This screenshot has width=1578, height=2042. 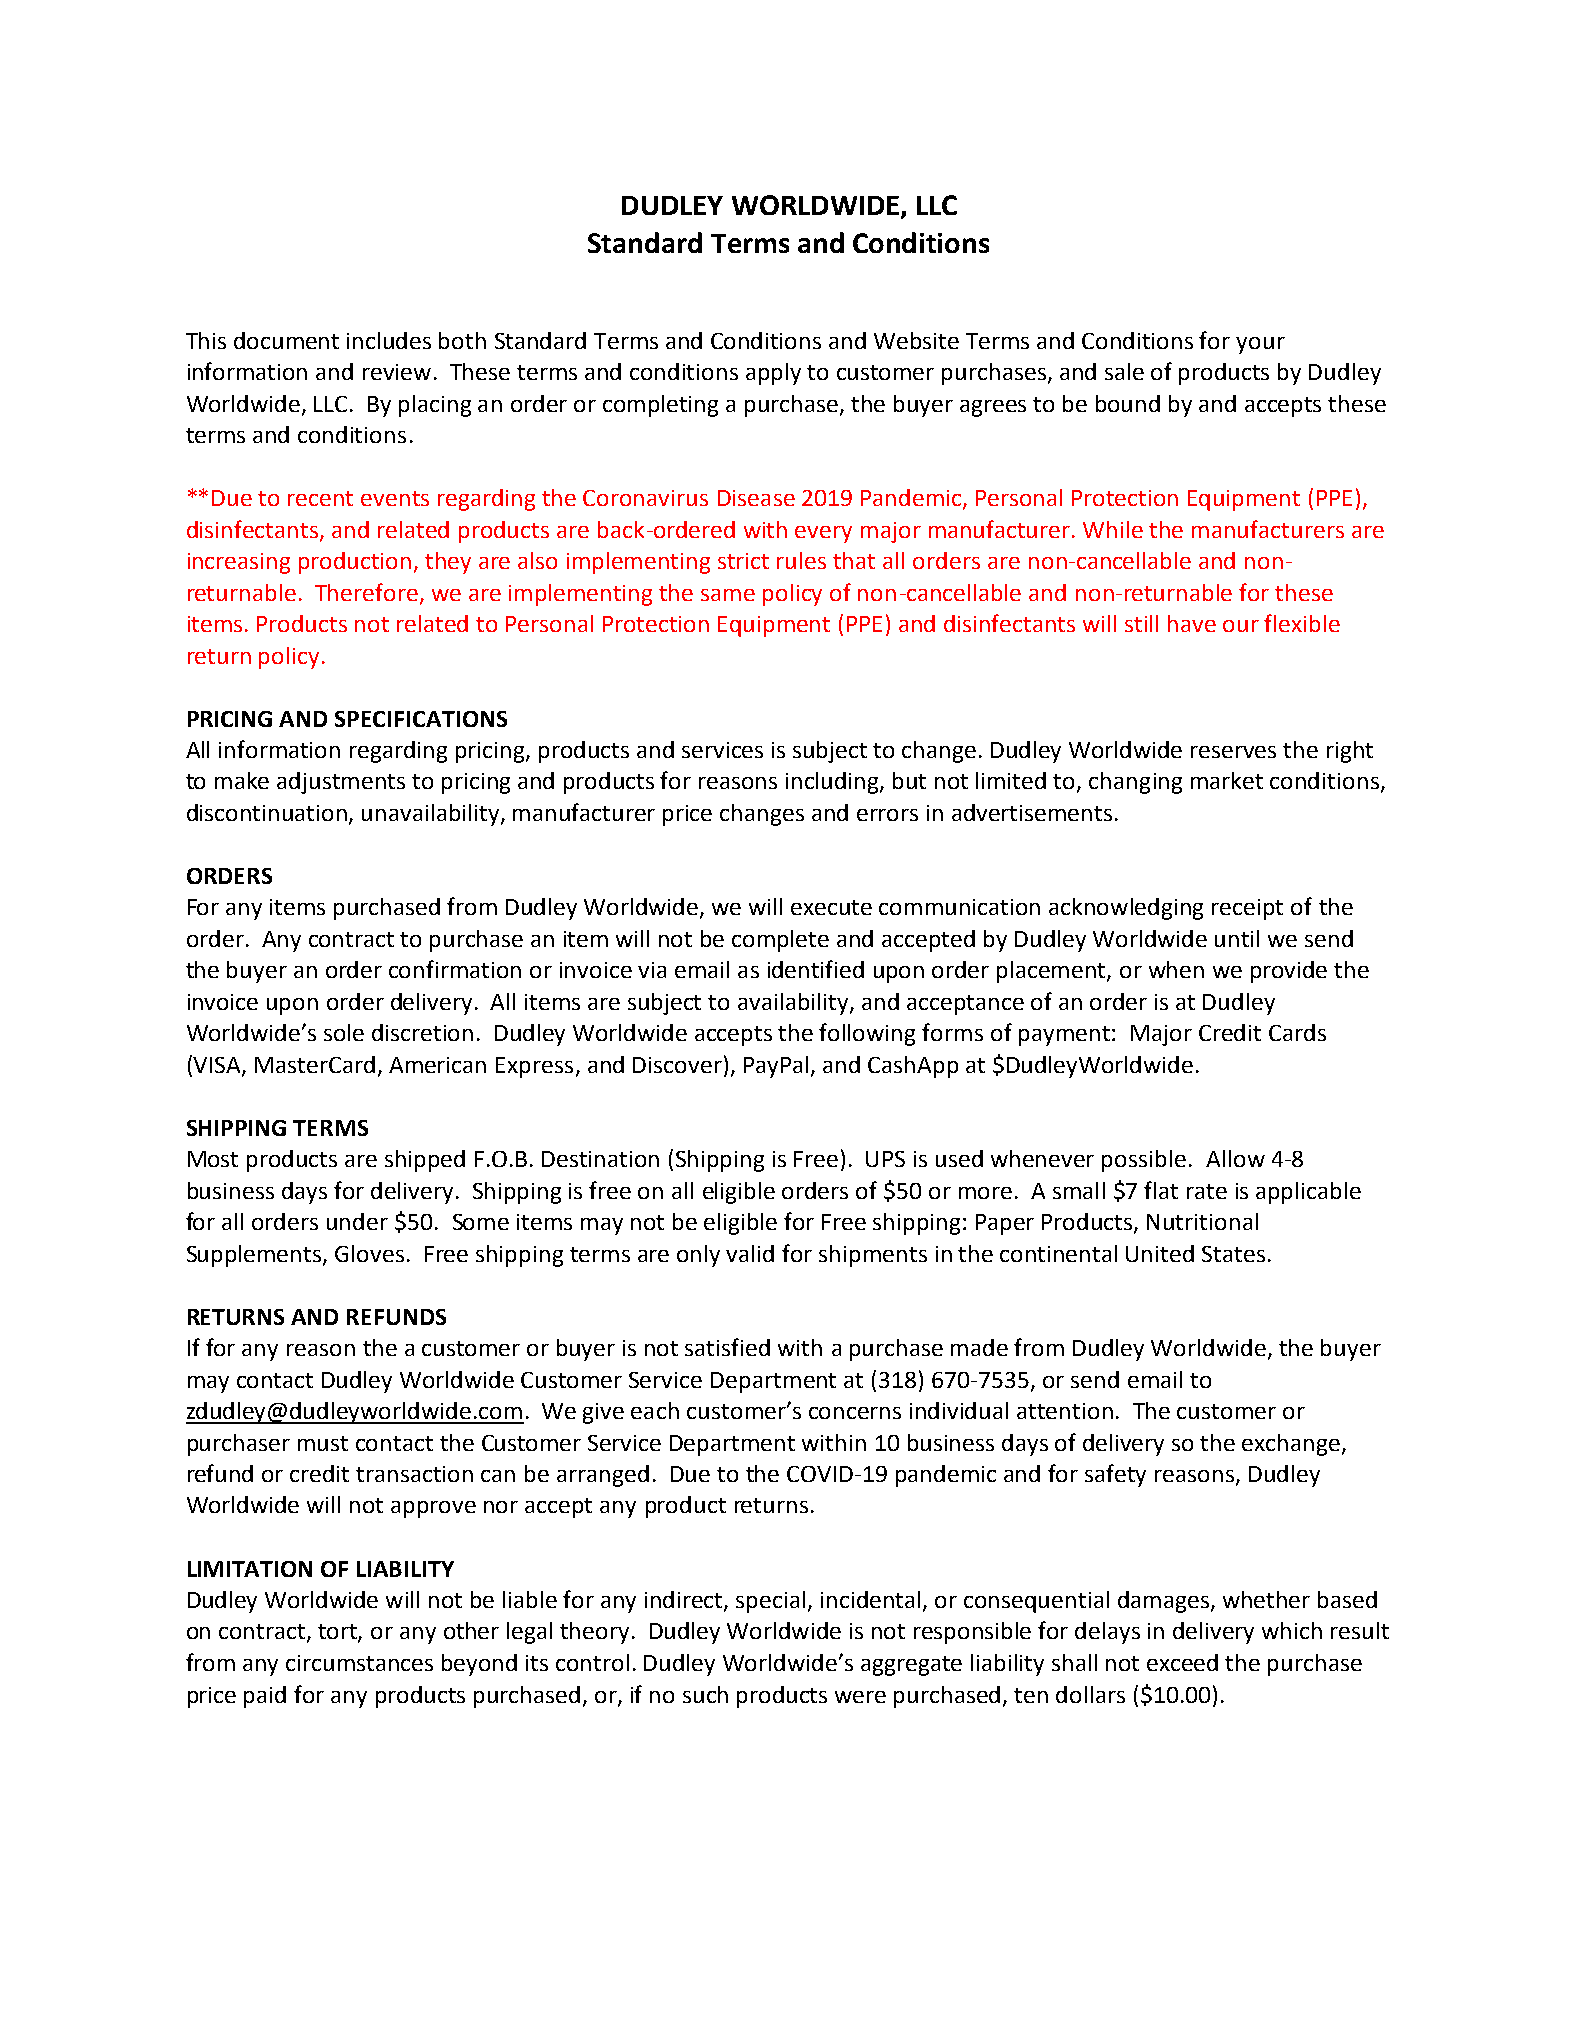 I want to click on exceed, so click(x=1182, y=1662).
